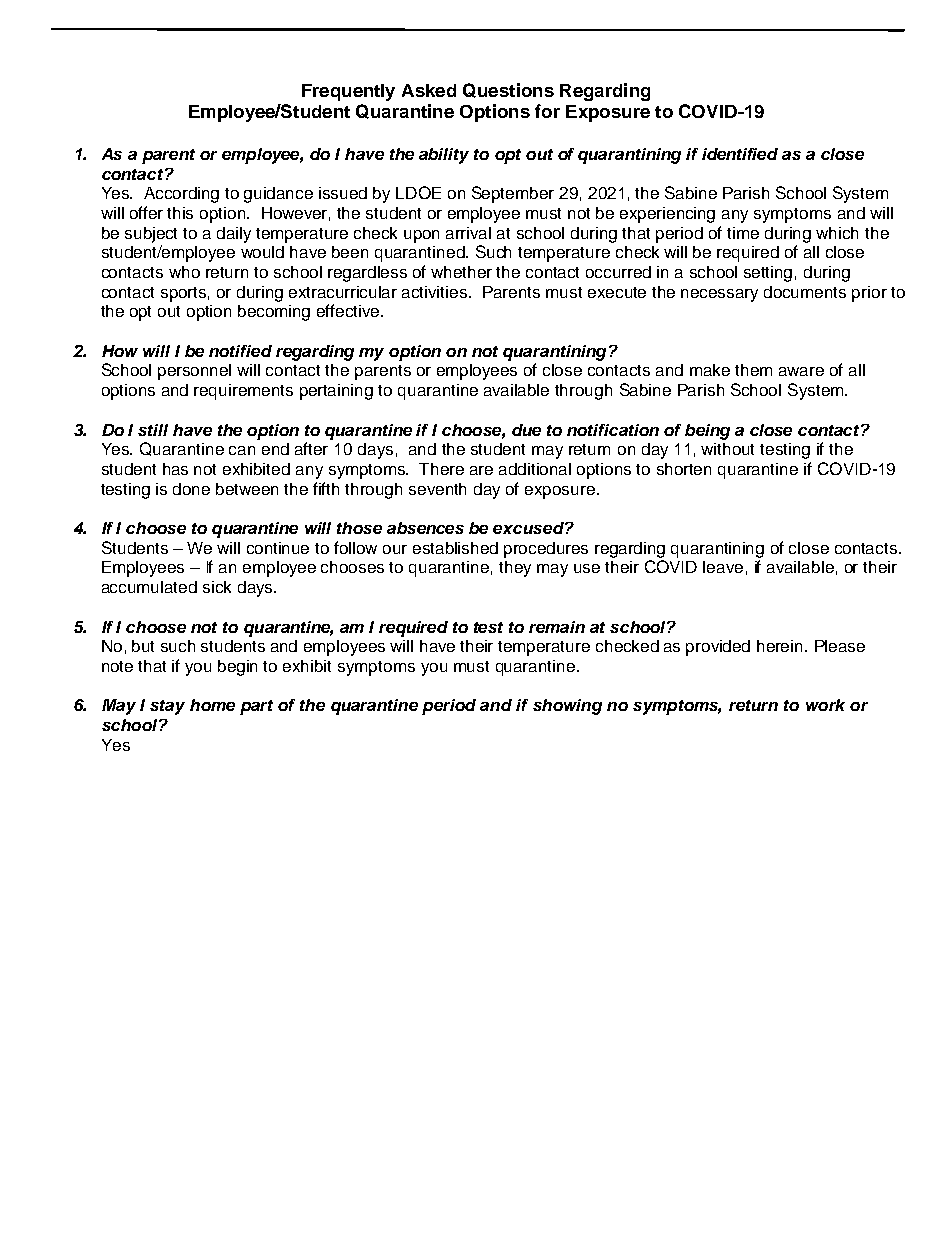 This document has width=952, height=1233. I want to click on showing, so click(567, 707).
